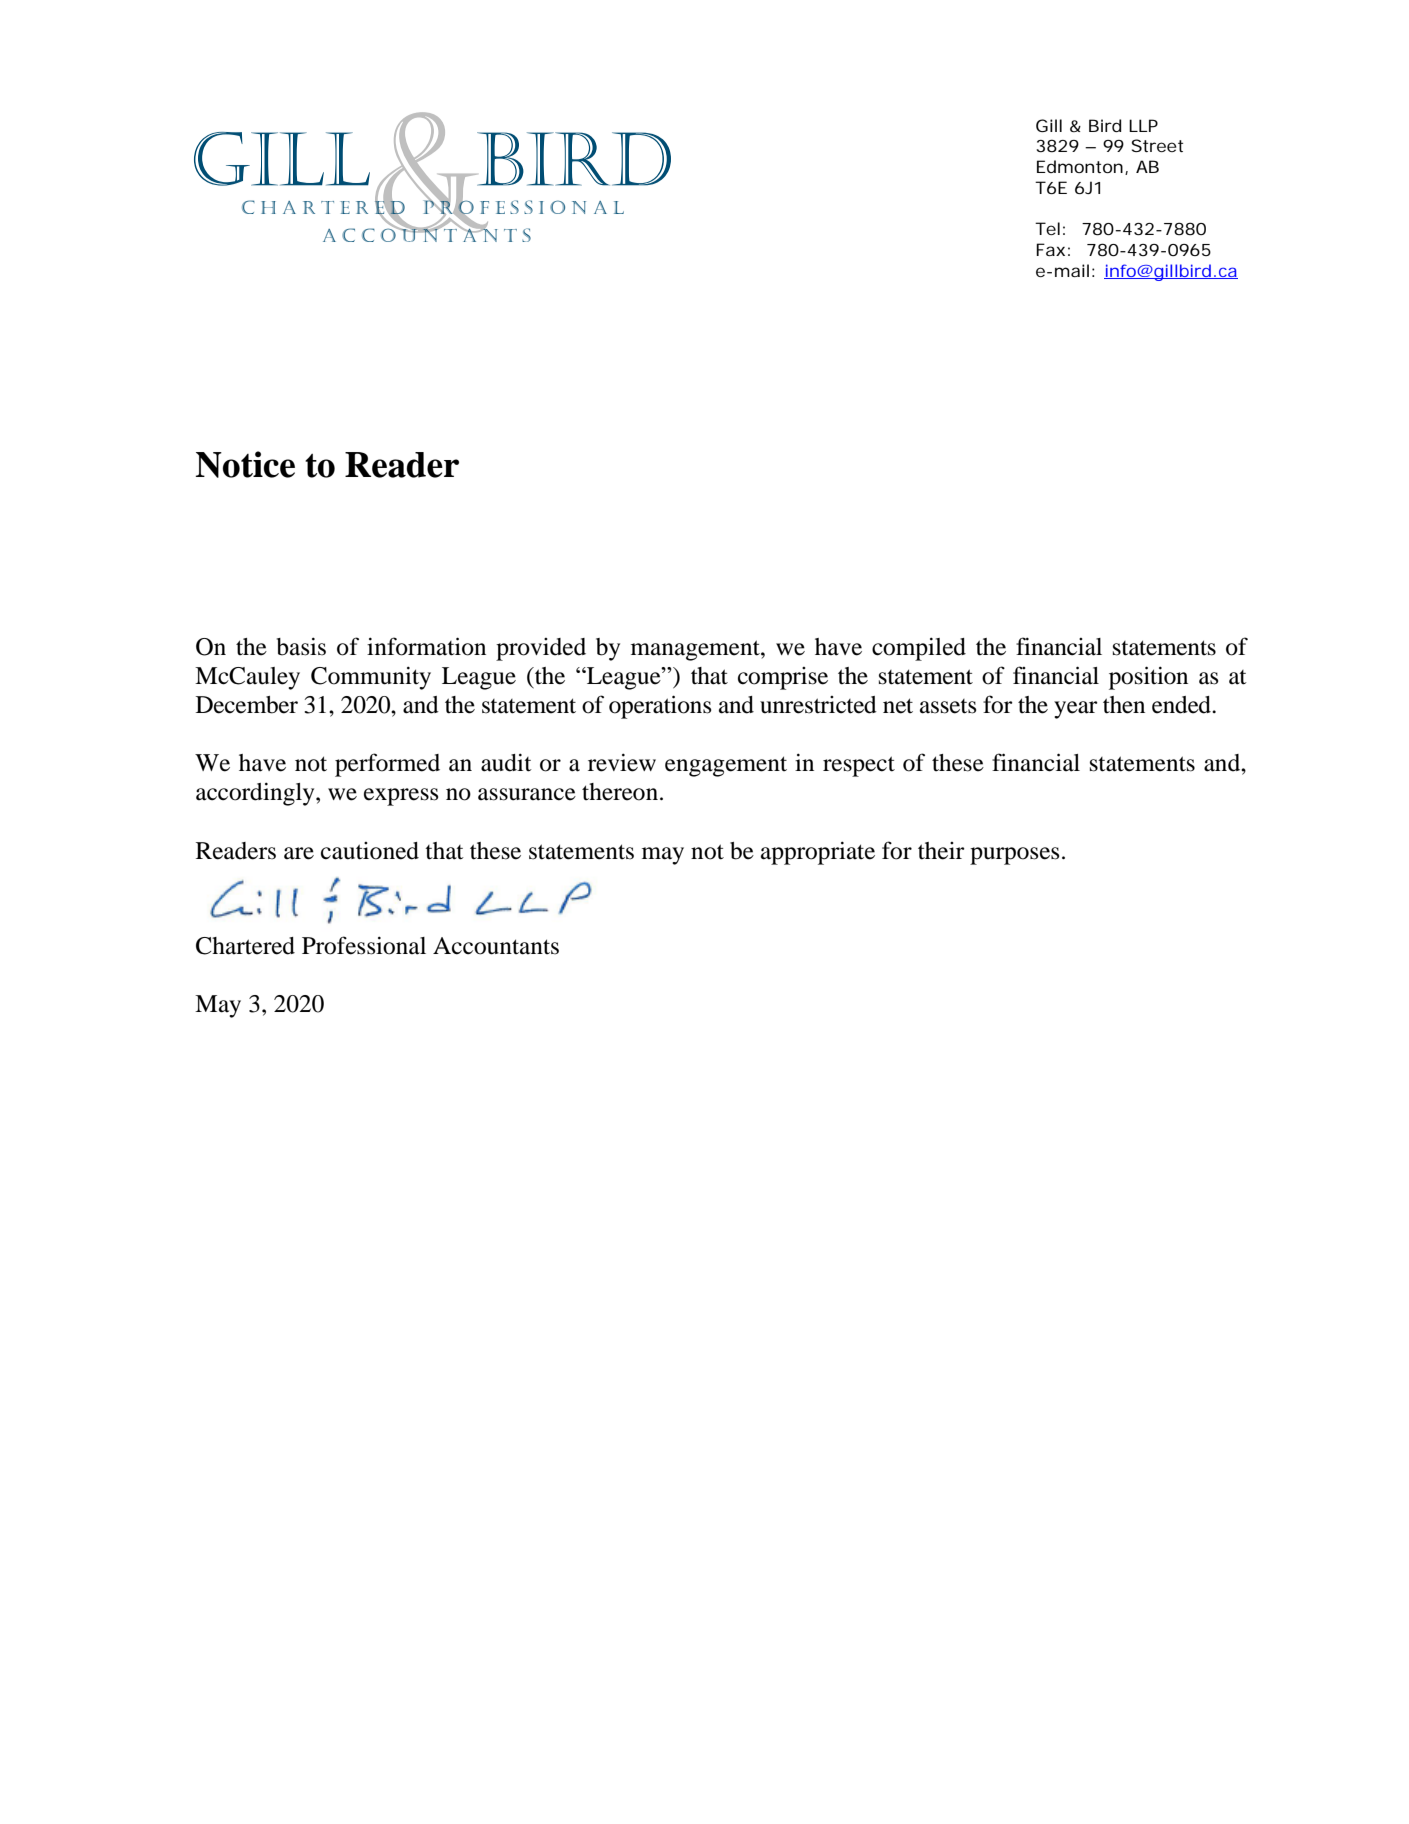  What do you see at coordinates (1143, 125) in the screenshot?
I see `LLP` at bounding box center [1143, 125].
